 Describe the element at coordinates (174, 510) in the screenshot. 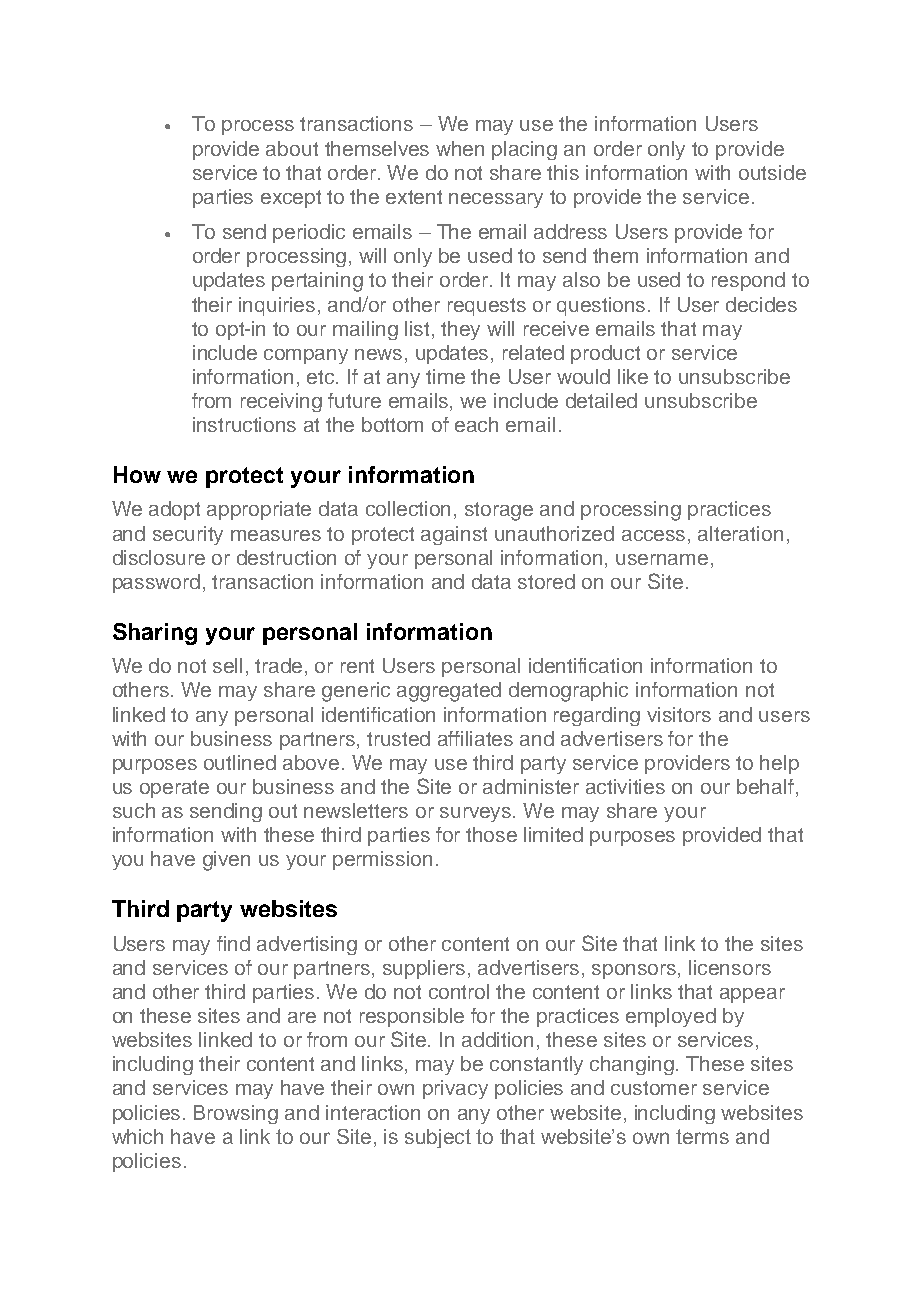

I see `adopt` at that location.
